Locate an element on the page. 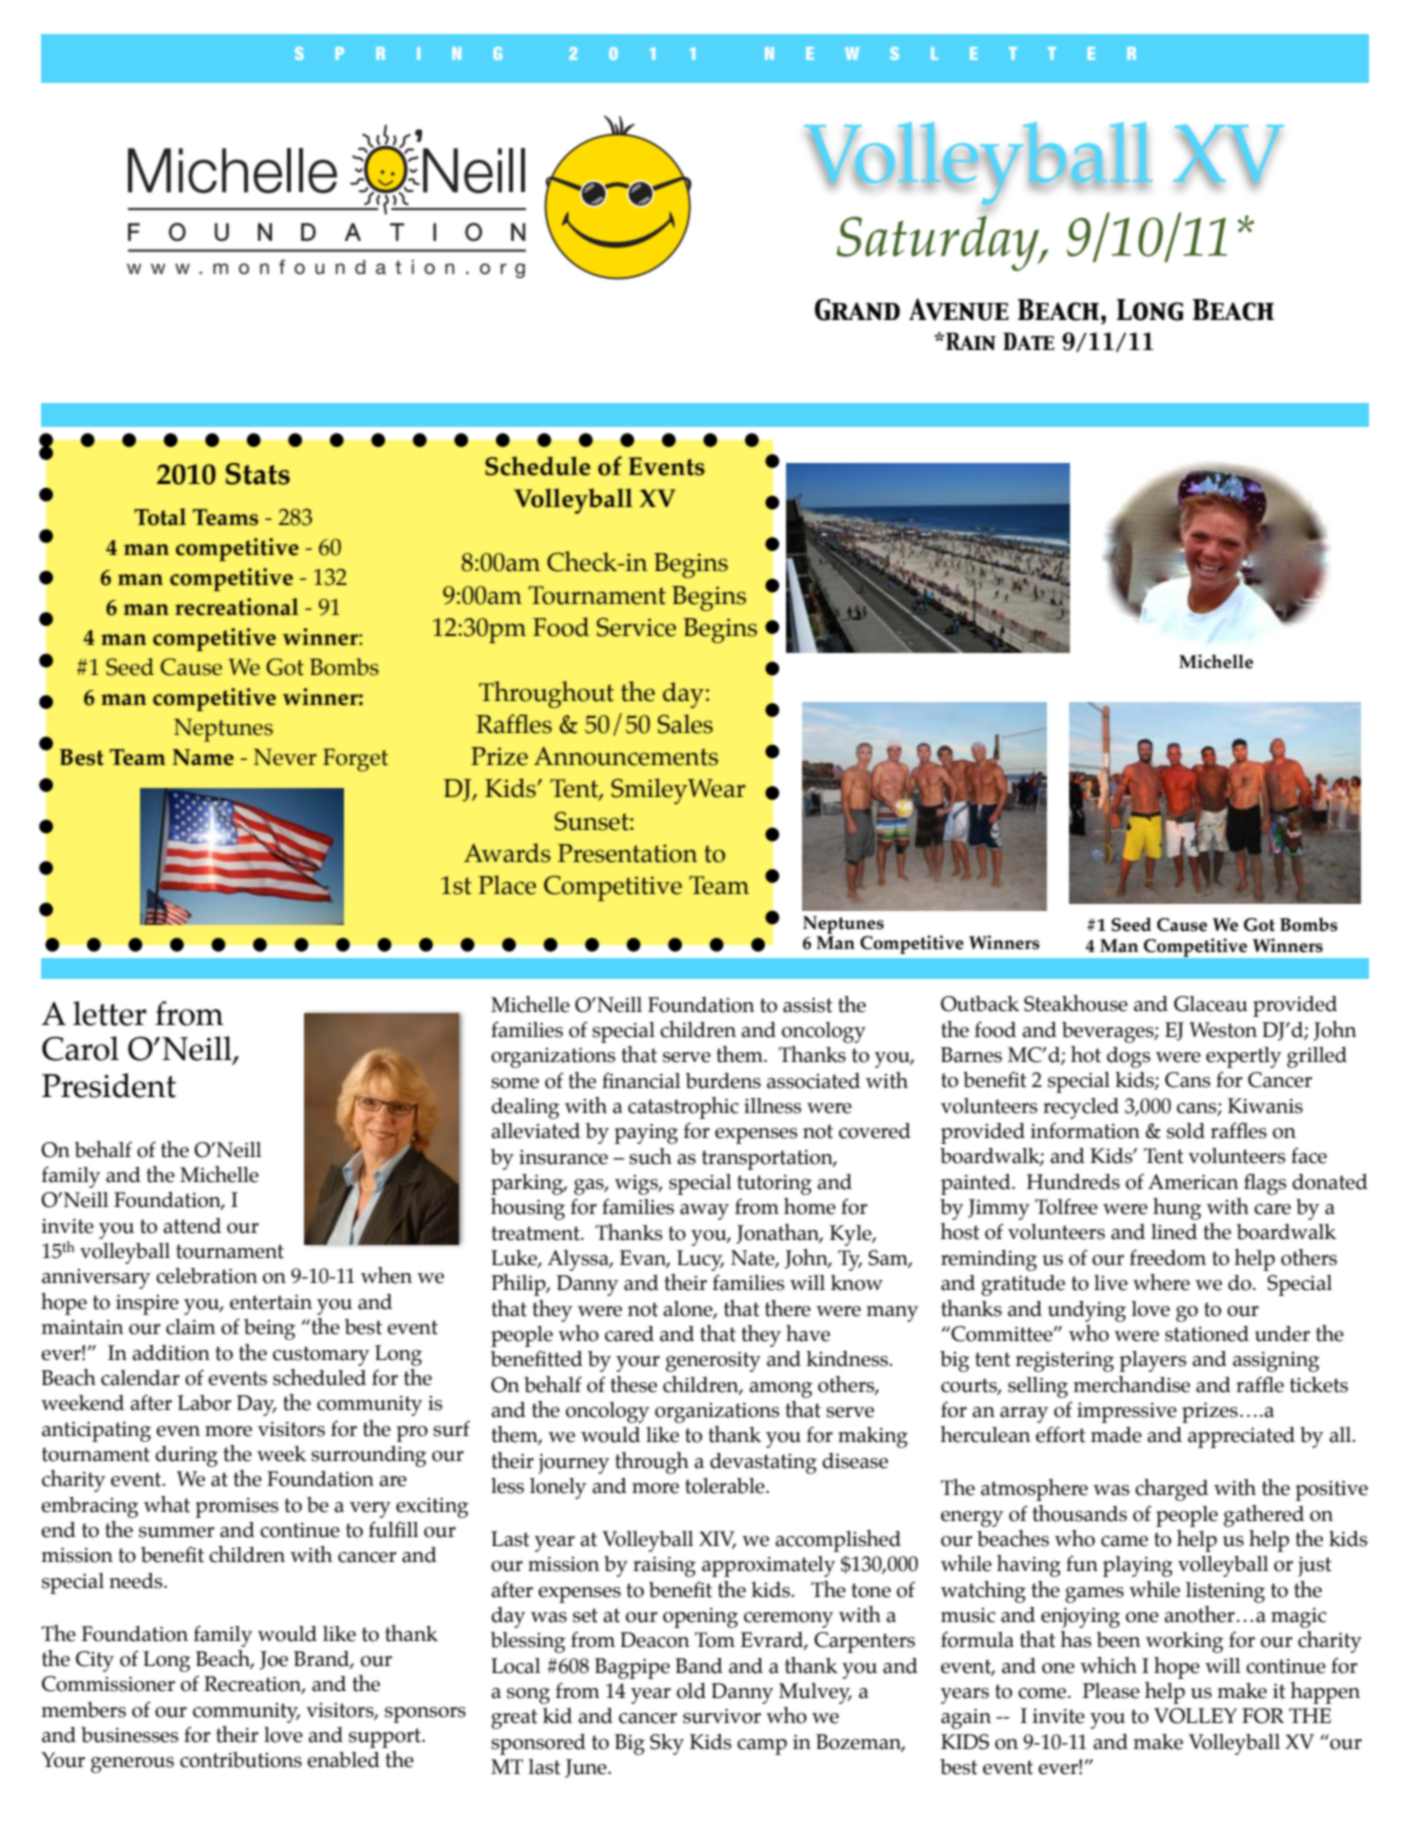 Image resolution: width=1411 pixels, height=1825 pixels. Steakhouse is located at coordinates (1076, 1003).
